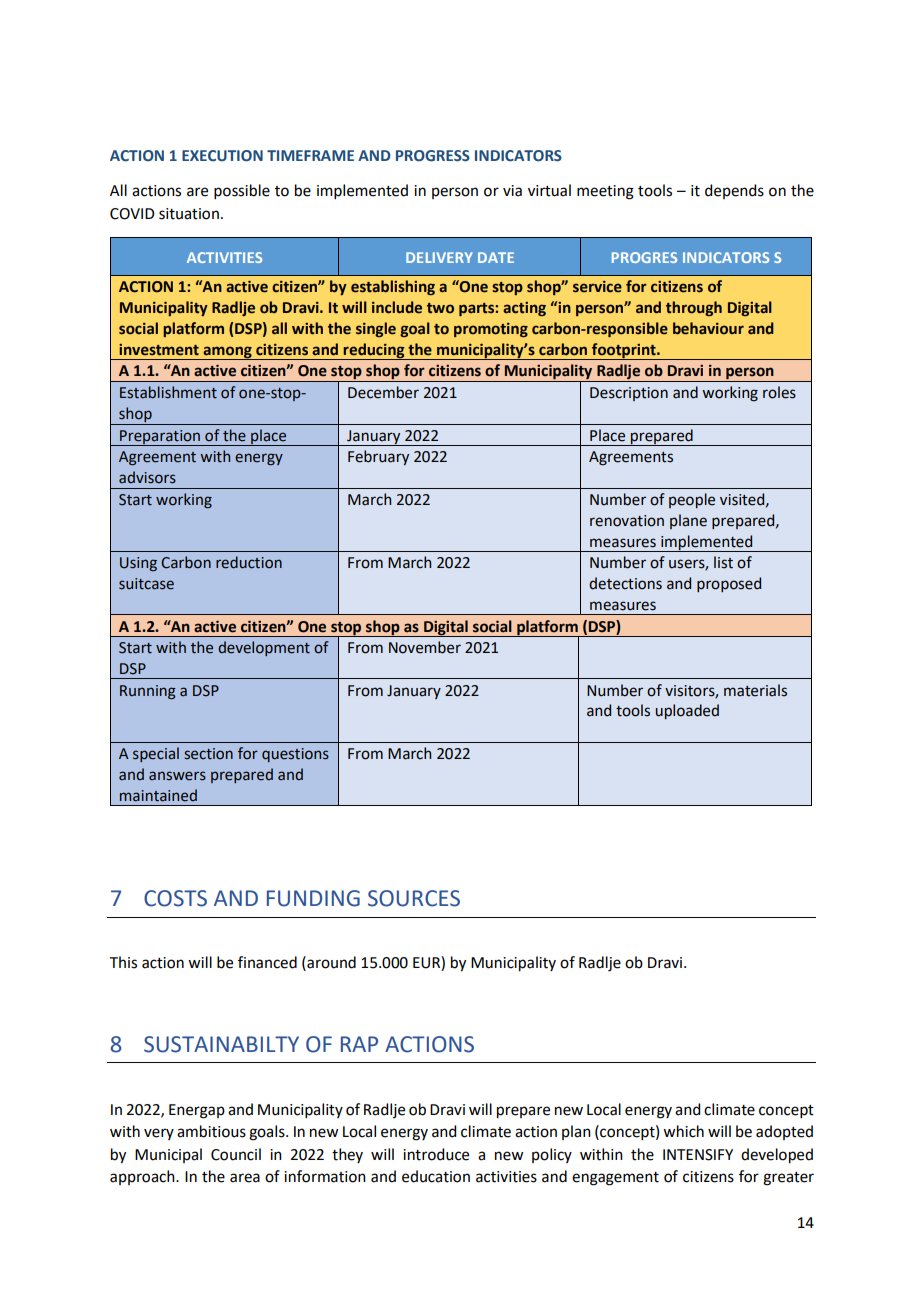 The width and height of the image is (924, 1308). I want to click on ambitious, so click(211, 1131).
